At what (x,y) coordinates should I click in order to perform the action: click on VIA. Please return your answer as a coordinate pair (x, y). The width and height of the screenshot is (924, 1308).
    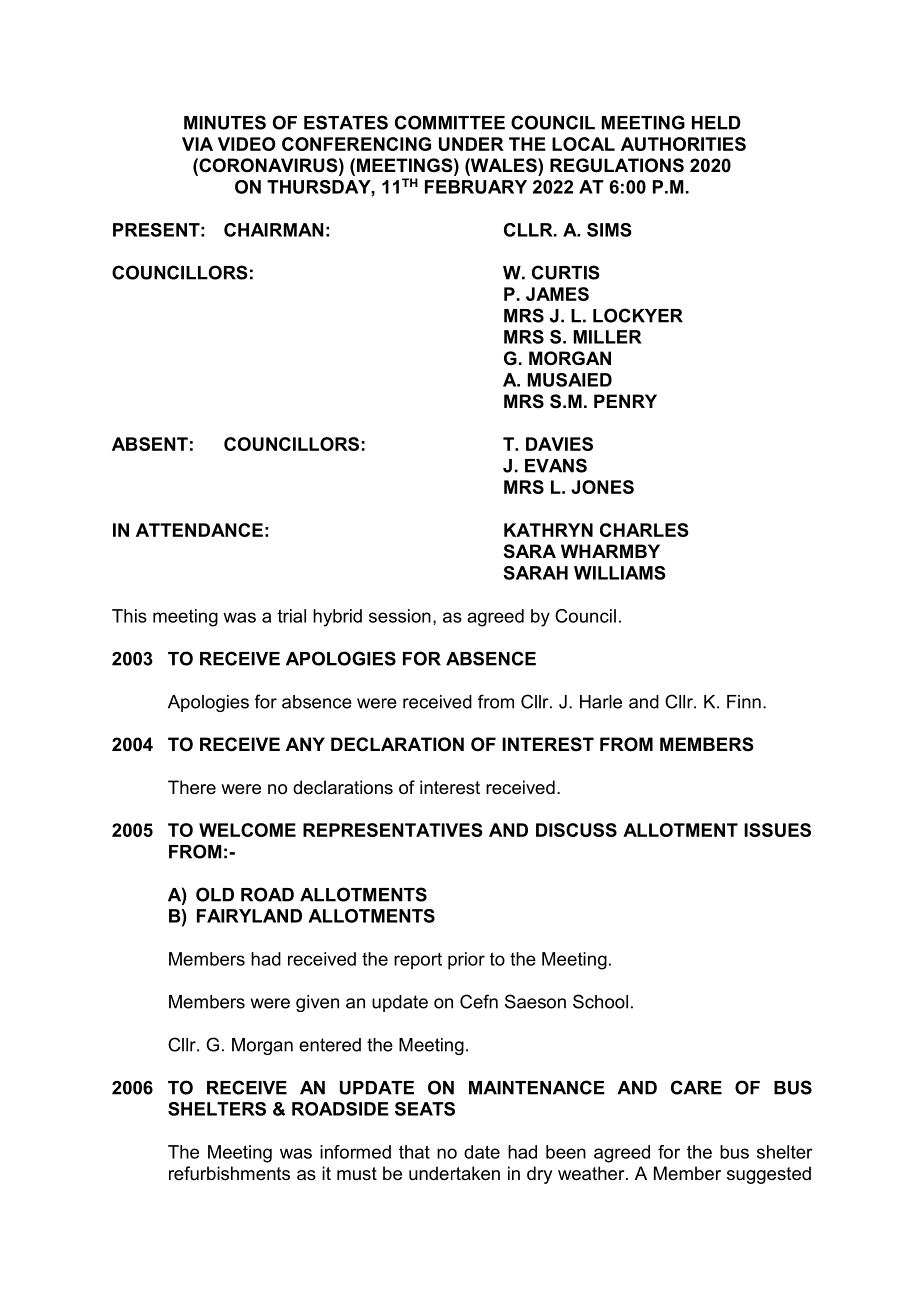
    Looking at the image, I should click on (197, 144).
